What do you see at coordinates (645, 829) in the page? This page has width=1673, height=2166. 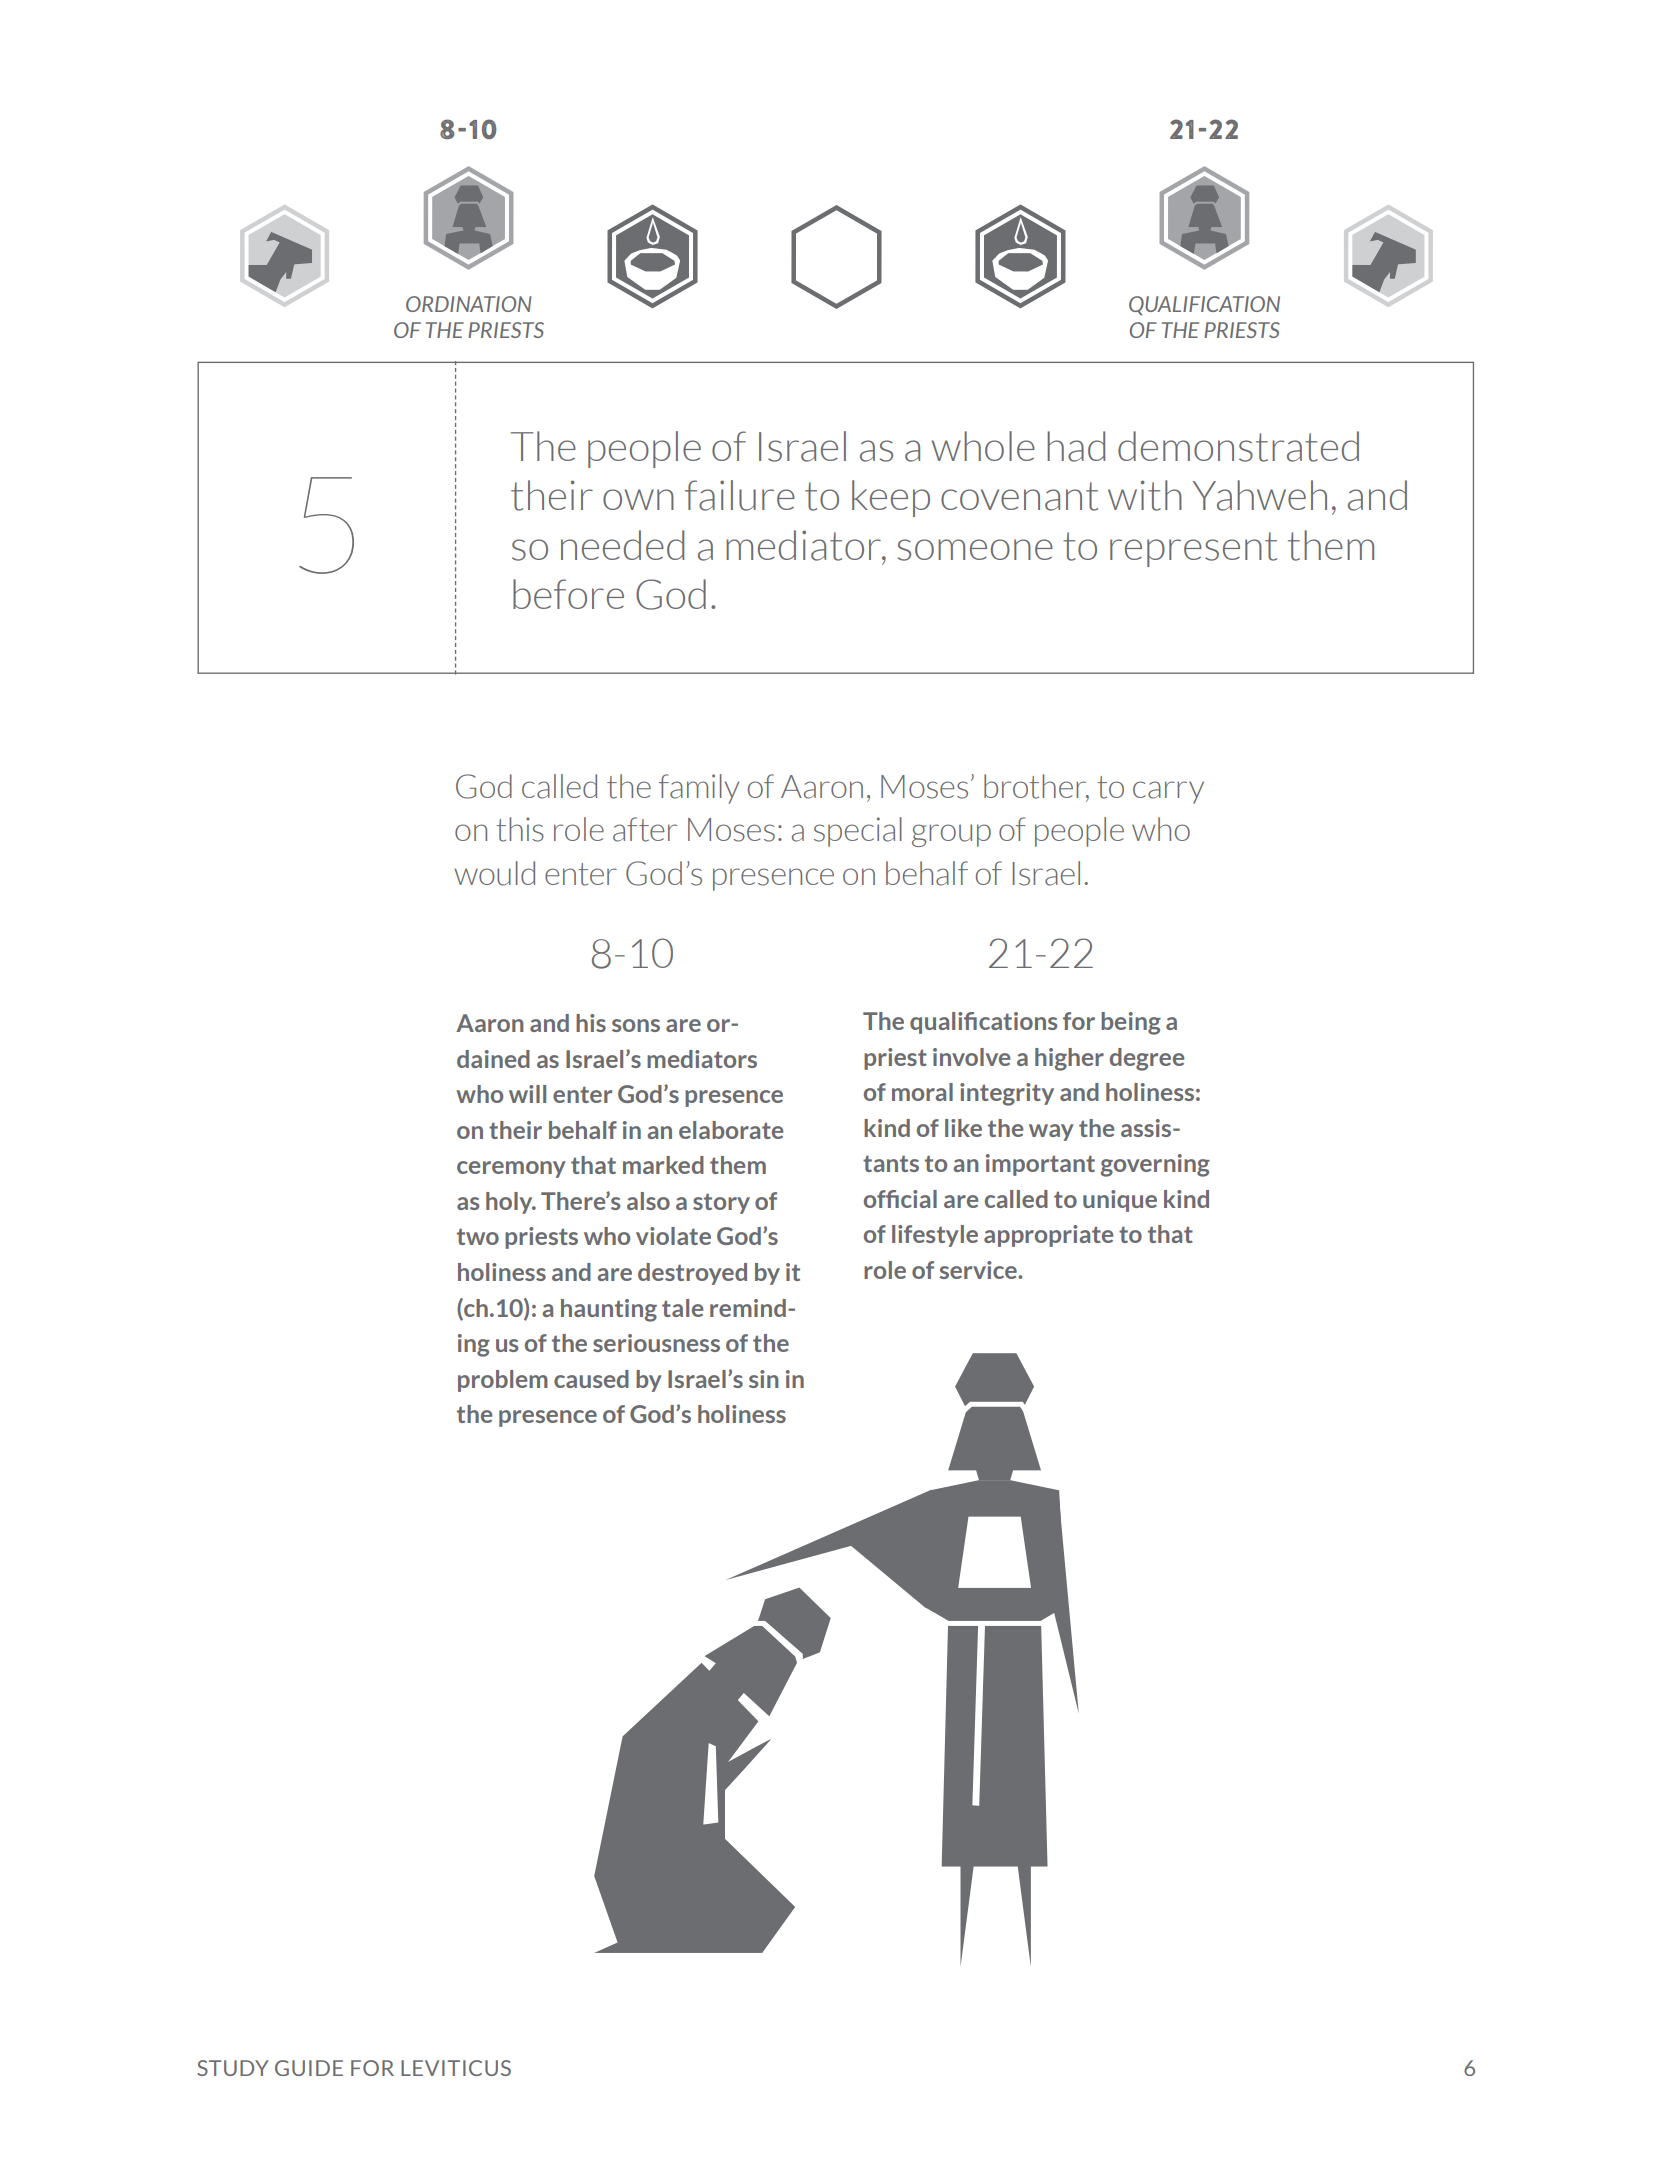 I see `after` at bounding box center [645, 829].
